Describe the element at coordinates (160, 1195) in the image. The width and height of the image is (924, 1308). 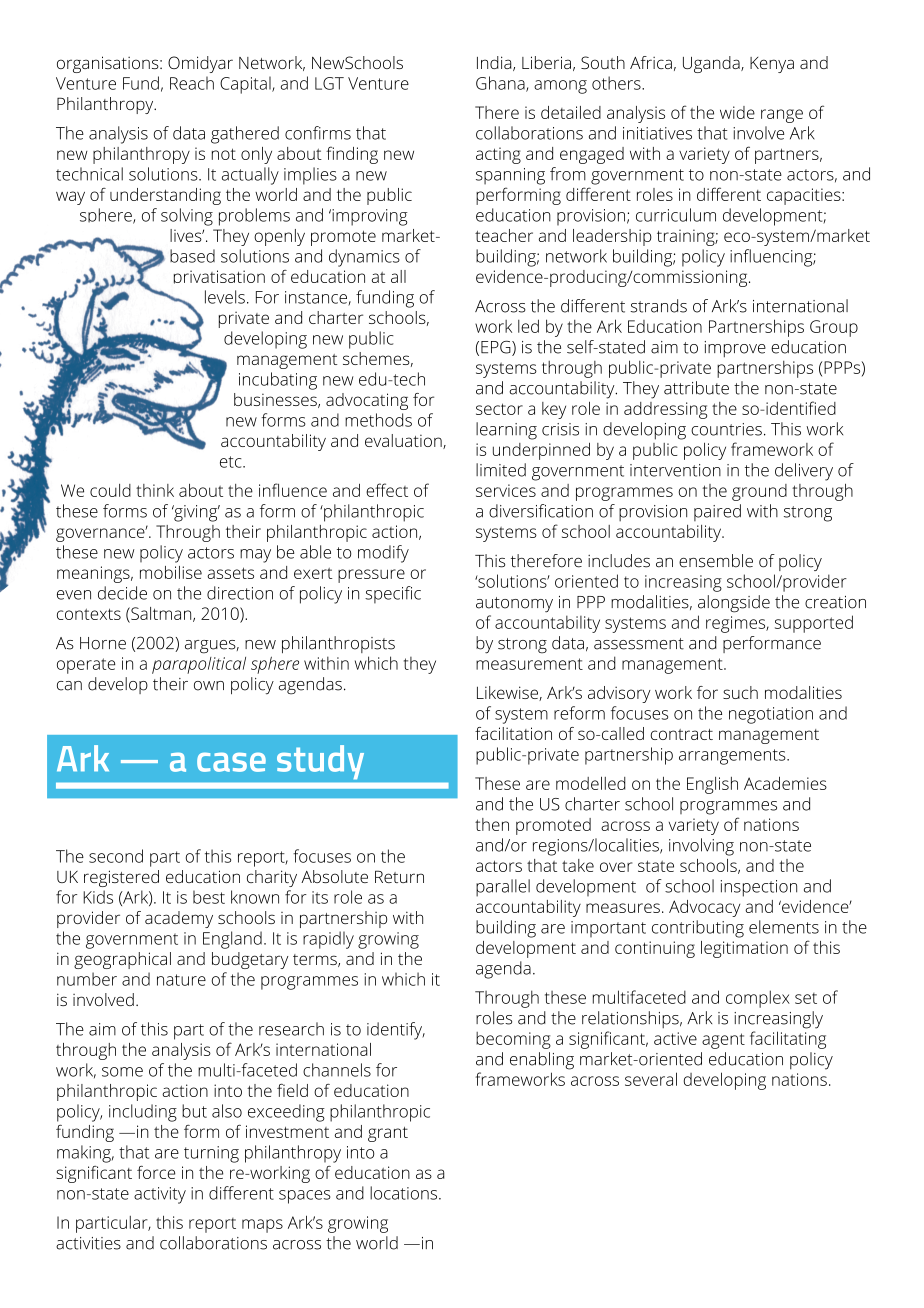
I see `activity` at that location.
